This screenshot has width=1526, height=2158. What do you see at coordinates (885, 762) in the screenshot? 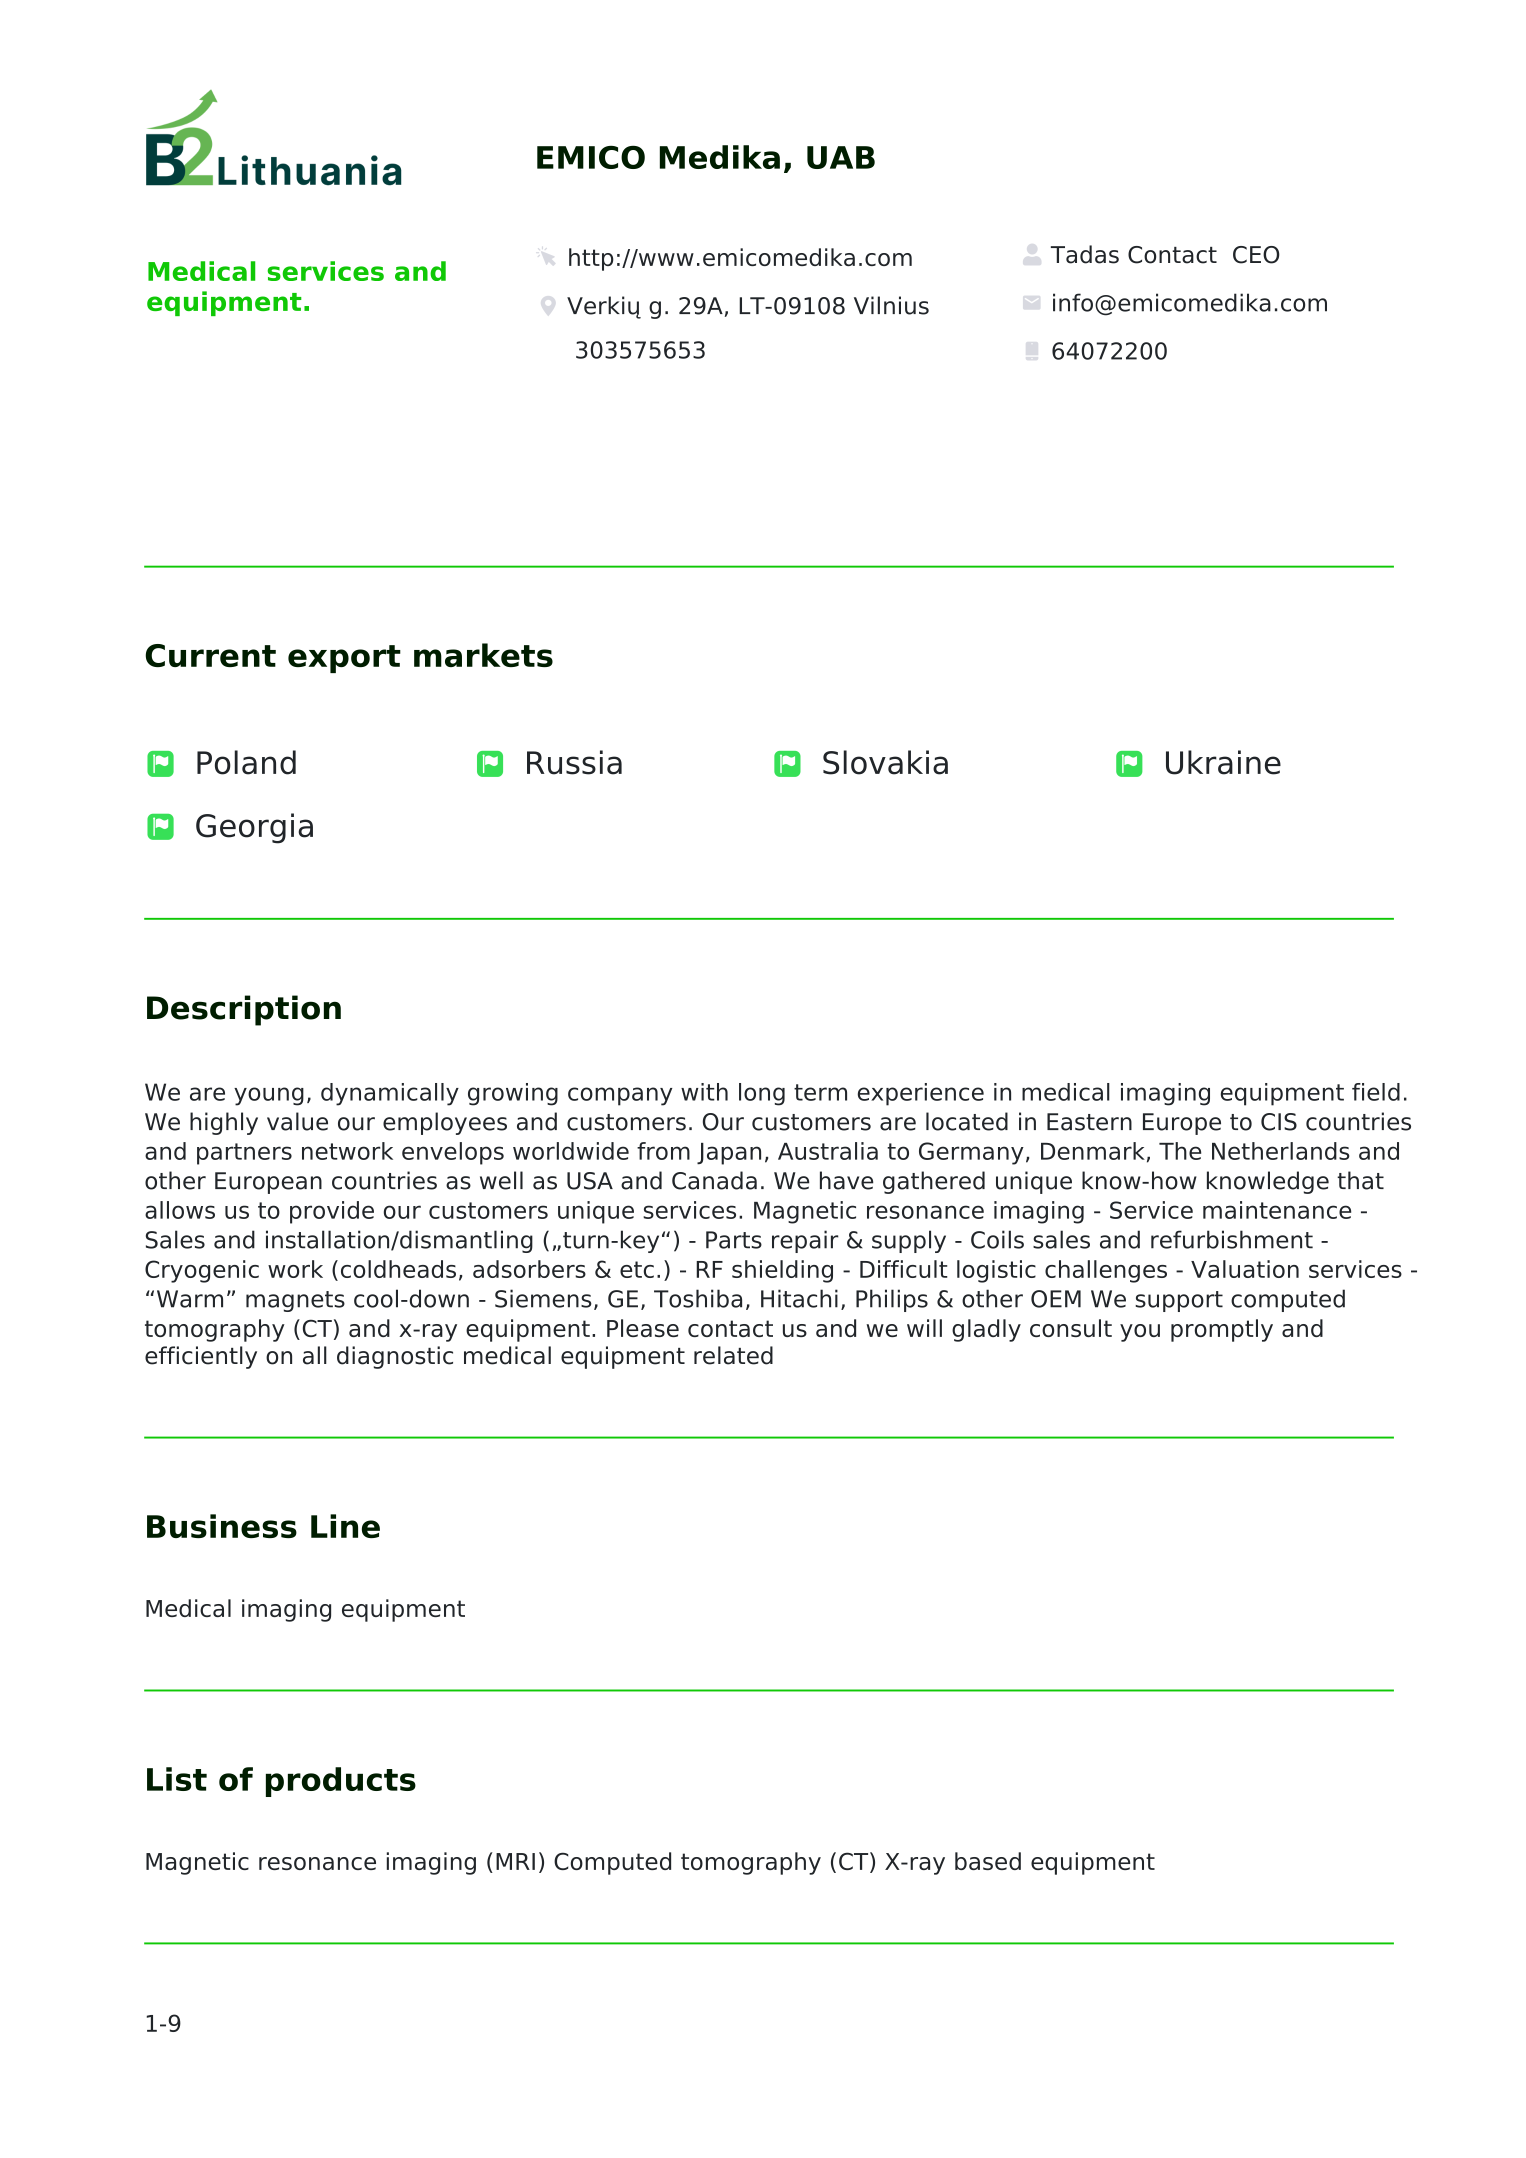
I see `Slovakia` at bounding box center [885, 762].
